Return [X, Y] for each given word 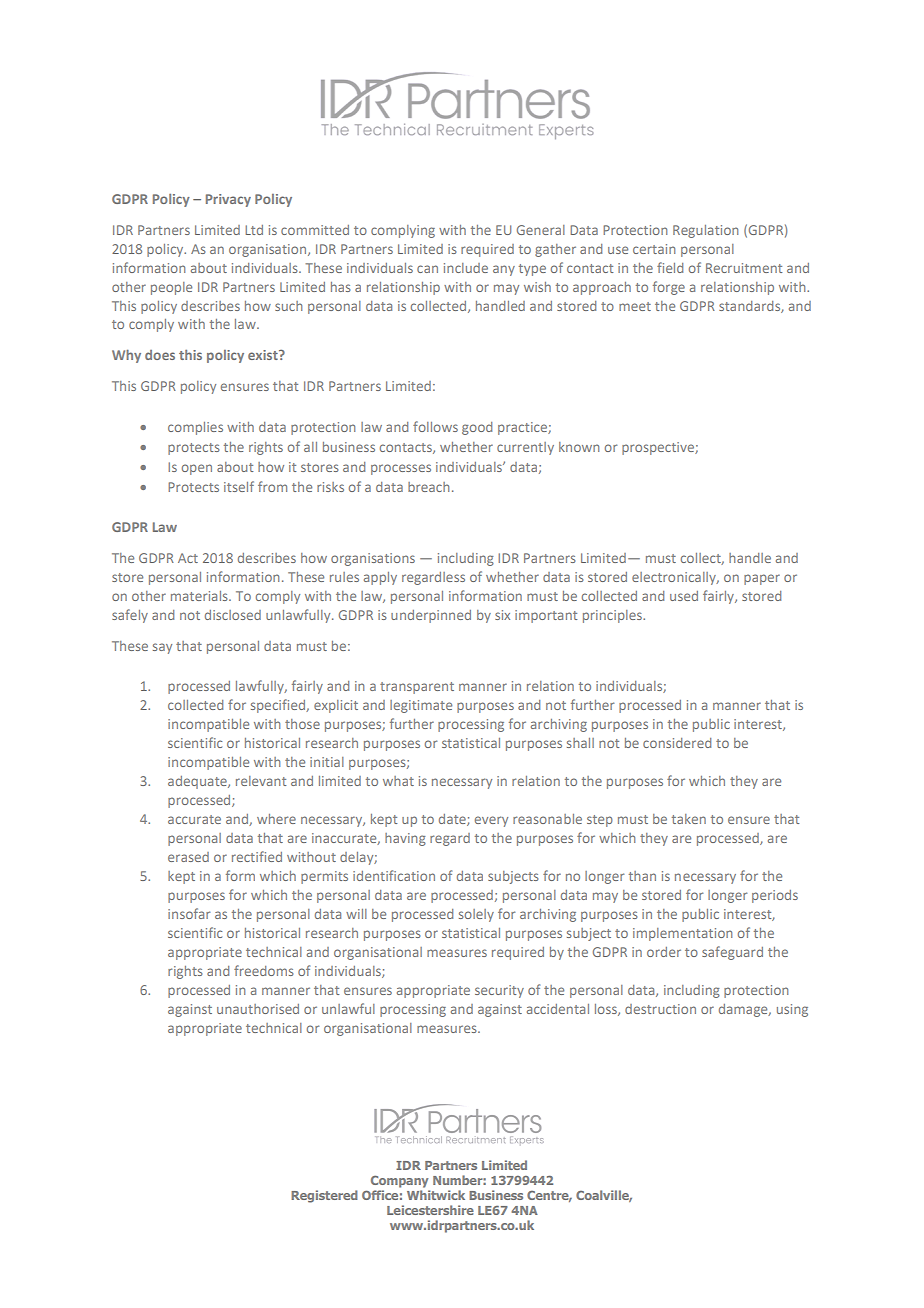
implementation [682, 934]
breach [428, 487]
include [466, 268]
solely [476, 915]
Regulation [705, 231]
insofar [189, 913]
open [197, 469]
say [162, 648]
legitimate [421, 706]
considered [677, 743]
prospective [659, 448]
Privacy [228, 200]
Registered [324, 1196]
